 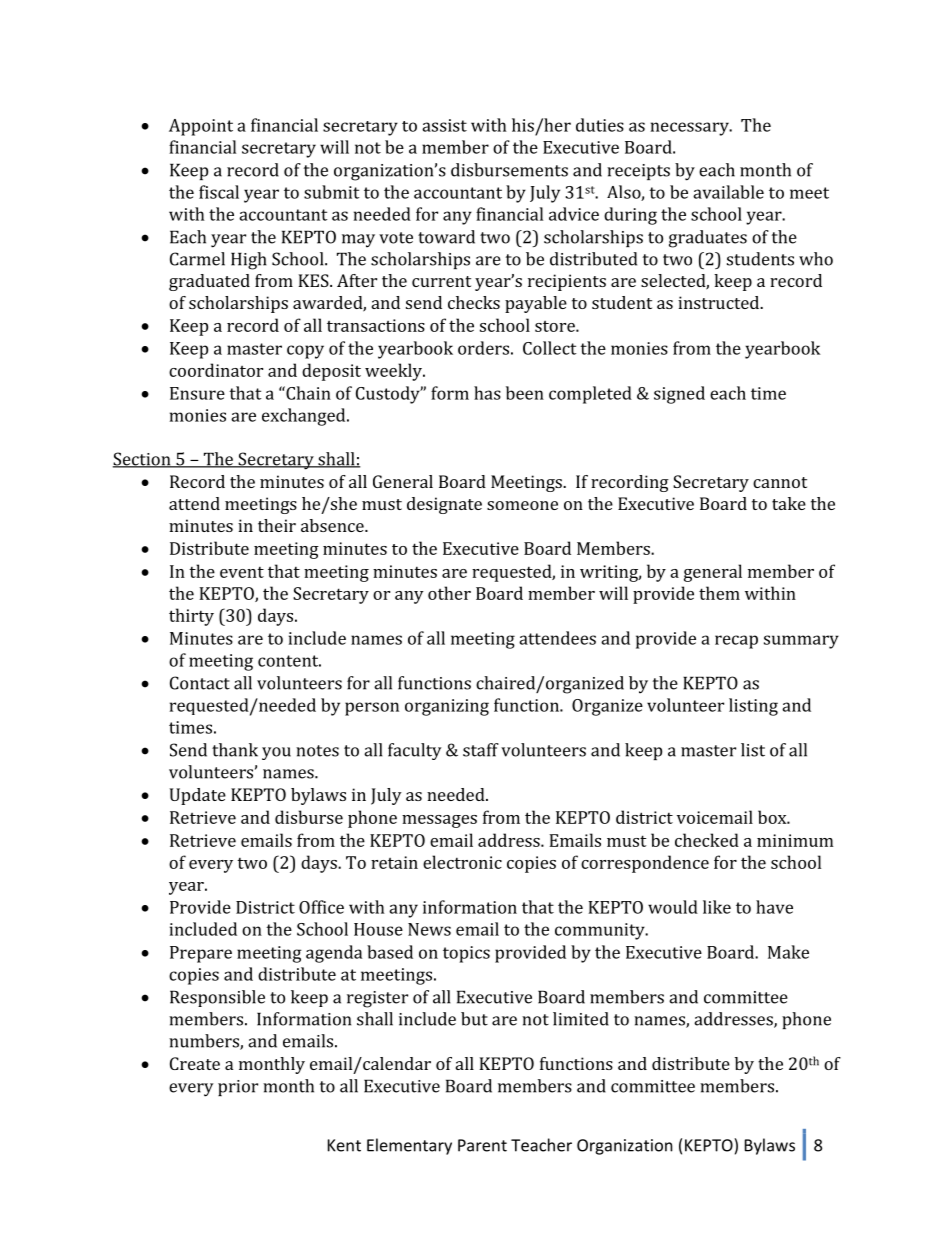 What do you see at coordinates (444, 125) in the screenshot?
I see `assist` at bounding box center [444, 125].
